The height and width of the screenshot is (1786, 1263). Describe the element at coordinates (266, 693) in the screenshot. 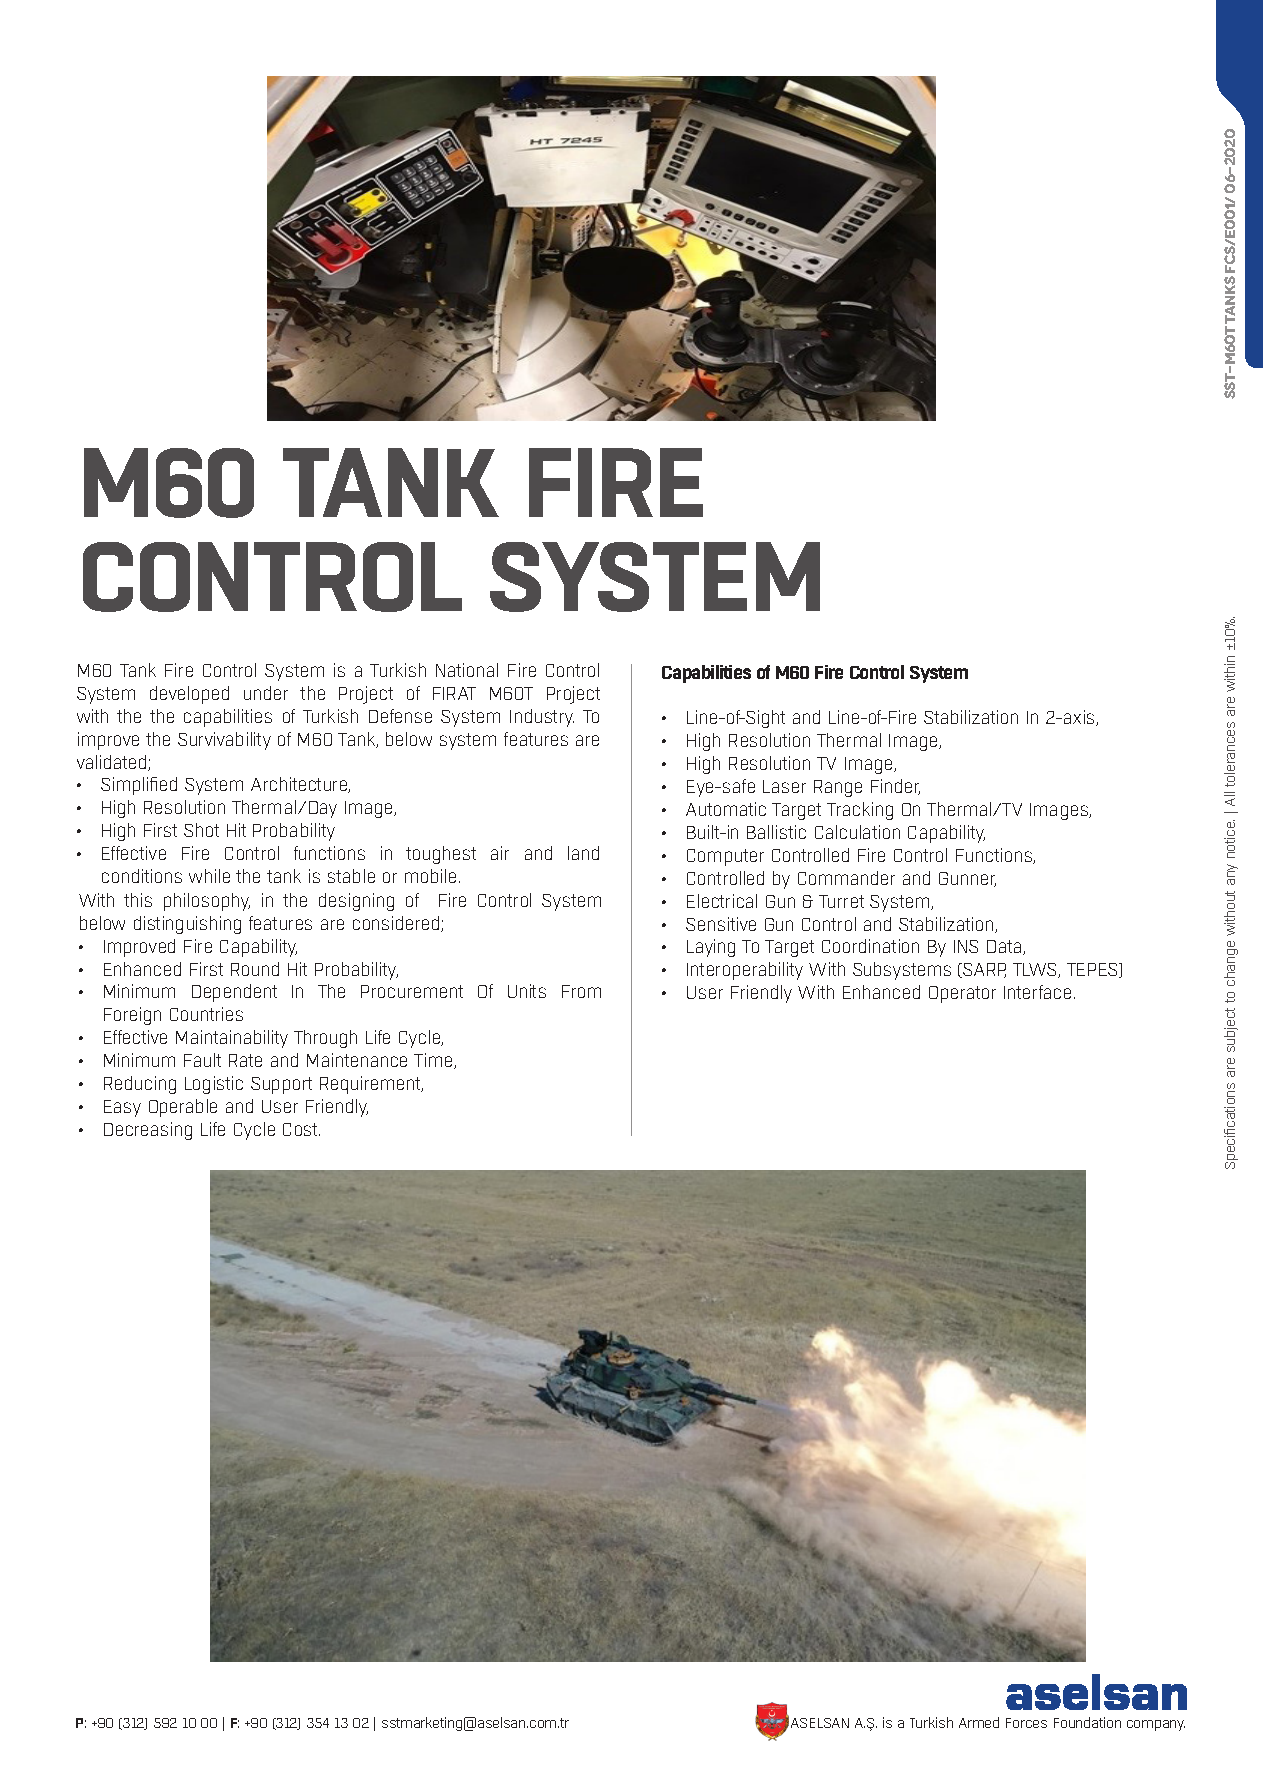

I see `under` at that location.
